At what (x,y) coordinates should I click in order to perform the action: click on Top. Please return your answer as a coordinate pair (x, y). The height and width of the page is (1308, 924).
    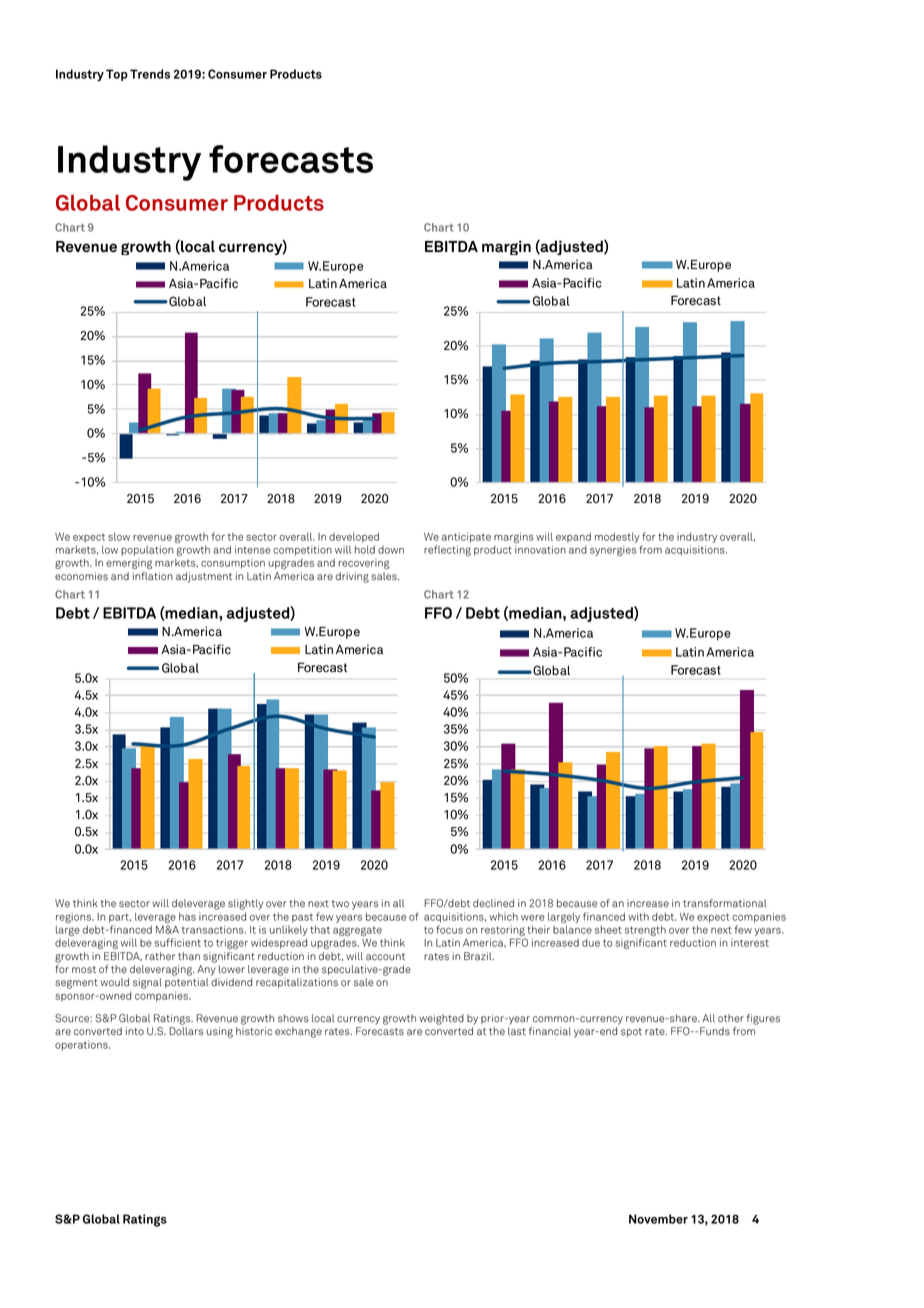
    Looking at the image, I should click on (117, 75).
